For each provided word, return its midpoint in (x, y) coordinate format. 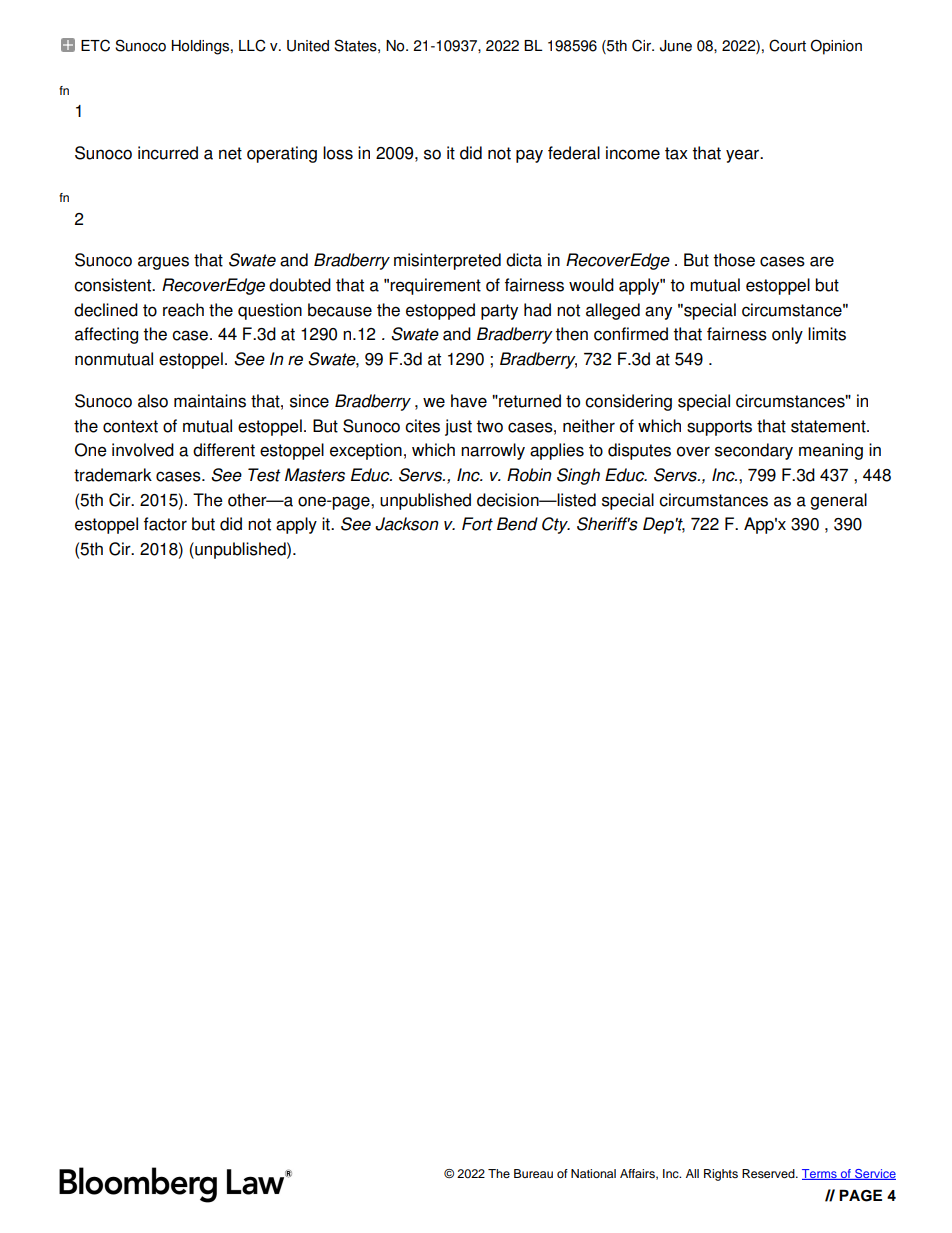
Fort (477, 524)
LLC (252, 45)
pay (529, 156)
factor (165, 524)
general (838, 501)
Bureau (533, 1173)
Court (787, 45)
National (593, 1173)
